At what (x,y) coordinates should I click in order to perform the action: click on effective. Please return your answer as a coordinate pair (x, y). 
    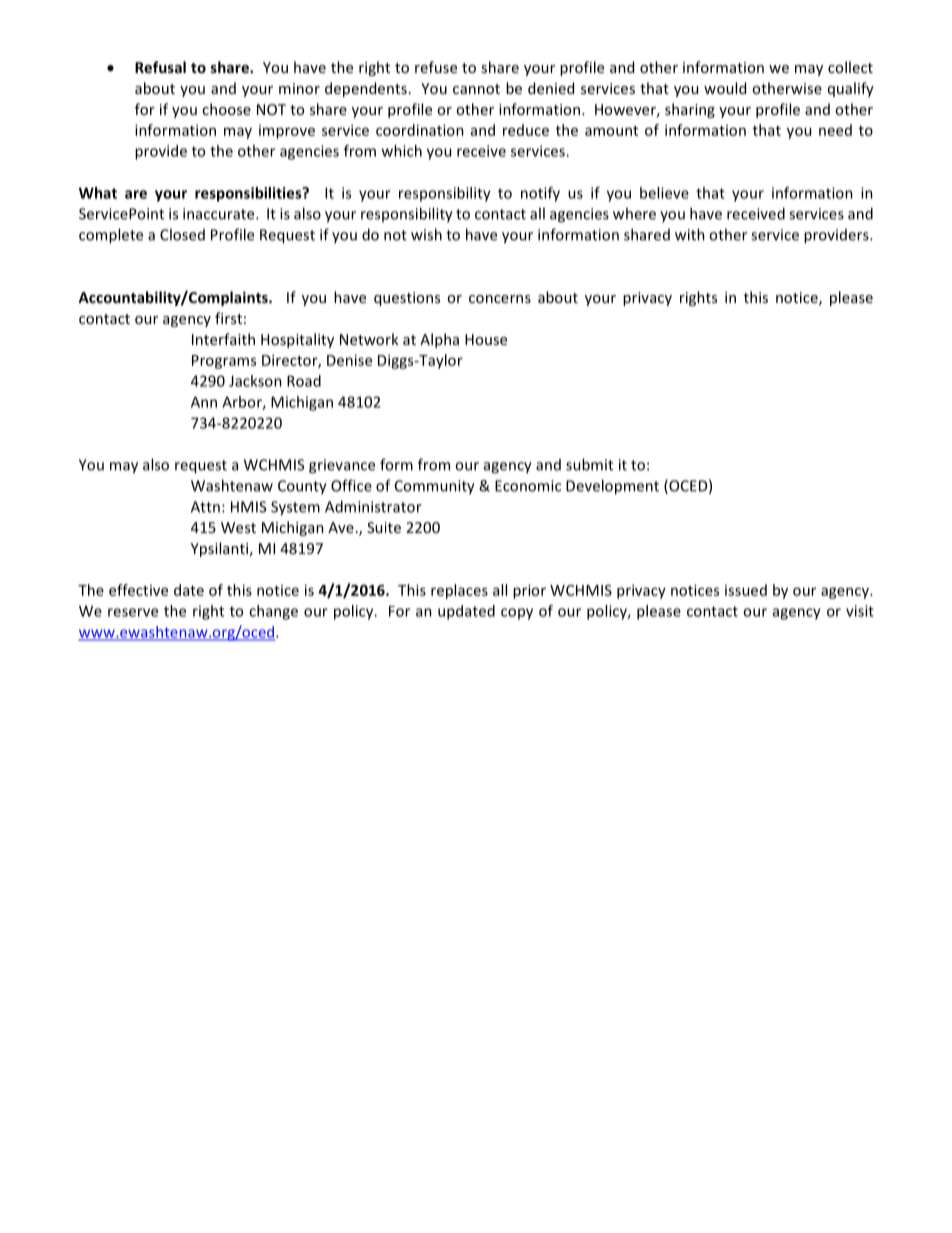
    Looking at the image, I should click on (138, 590).
